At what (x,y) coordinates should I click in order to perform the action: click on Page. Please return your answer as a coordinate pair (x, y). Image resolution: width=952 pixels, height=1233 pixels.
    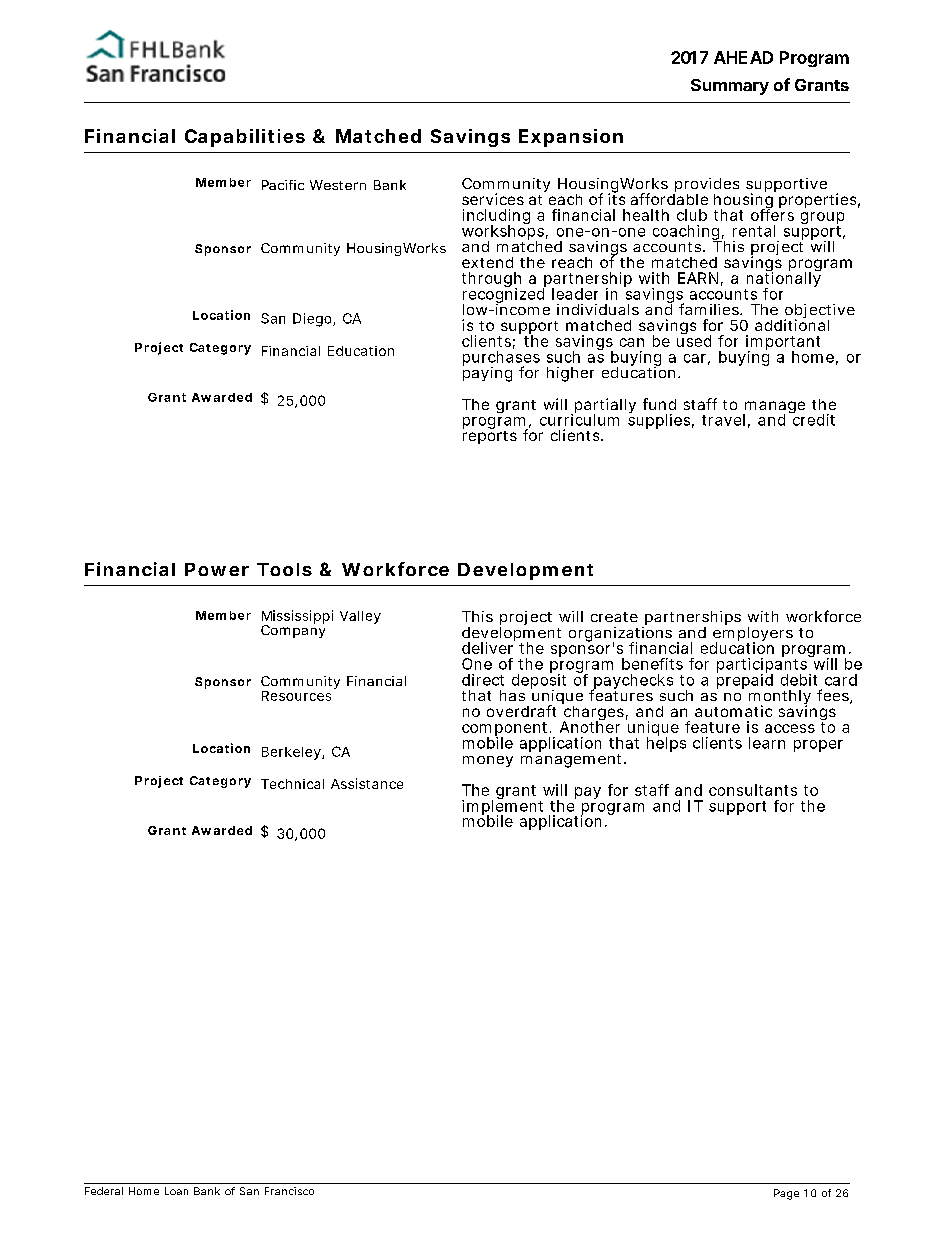
    Looking at the image, I should click on (786, 1194).
